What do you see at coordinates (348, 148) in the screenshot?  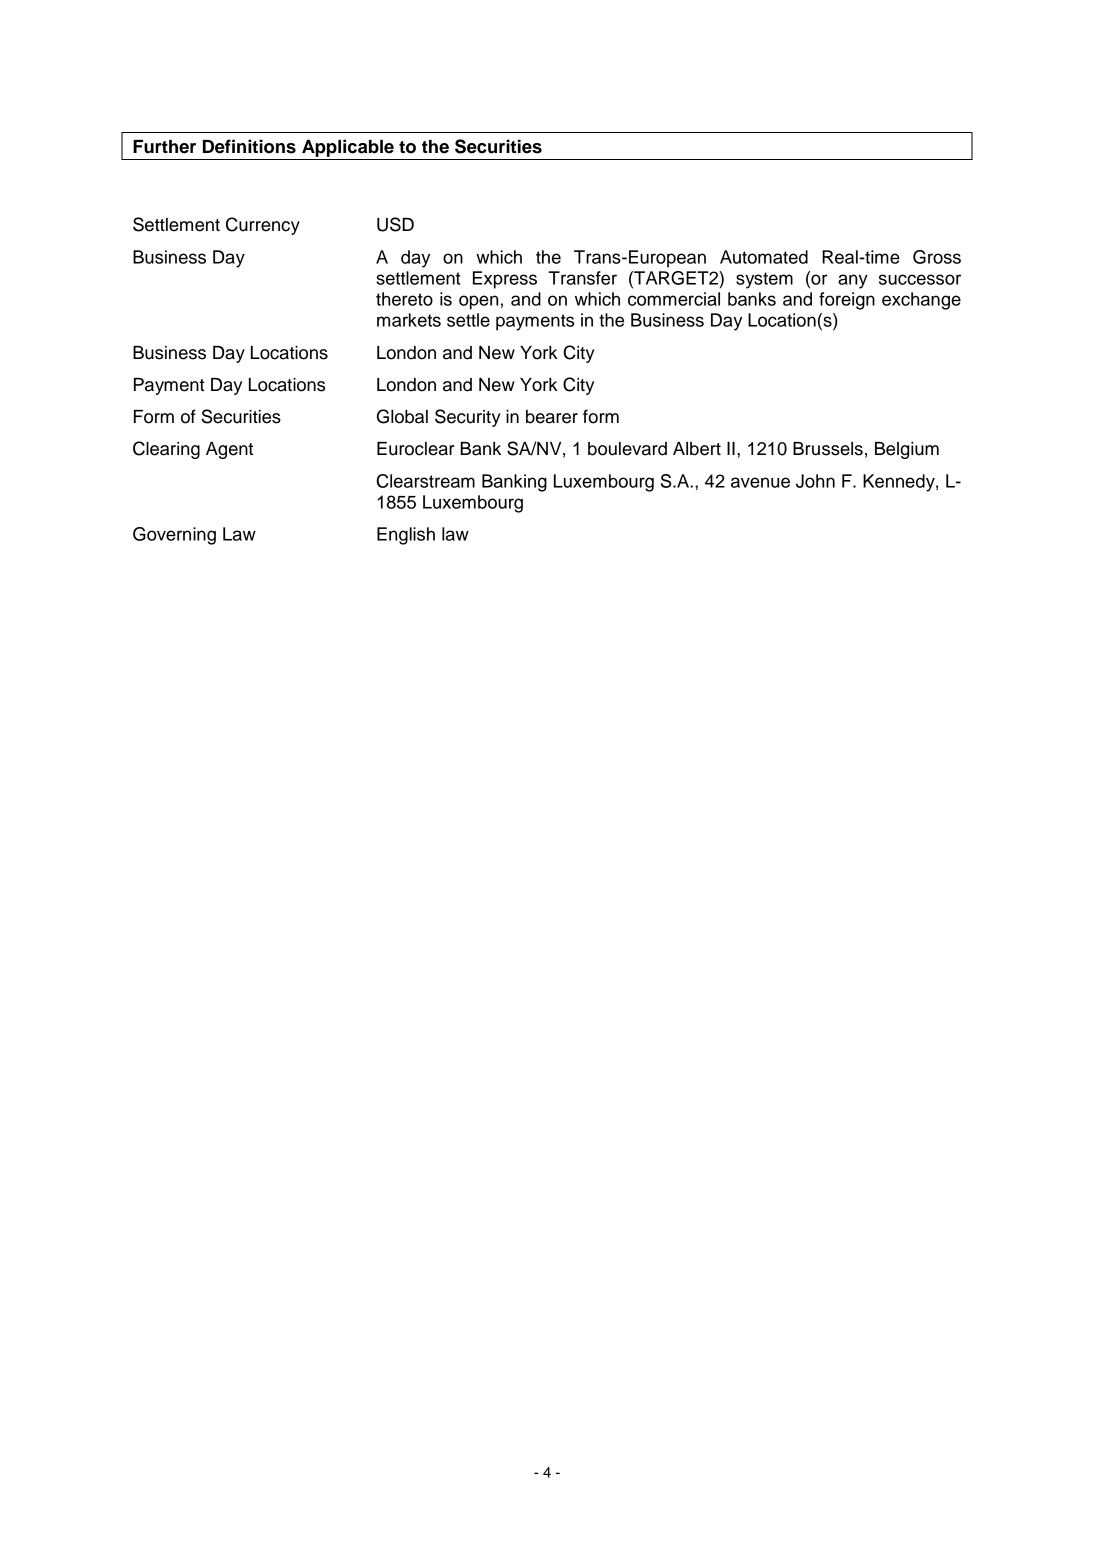 I see `Applicable` at bounding box center [348, 148].
